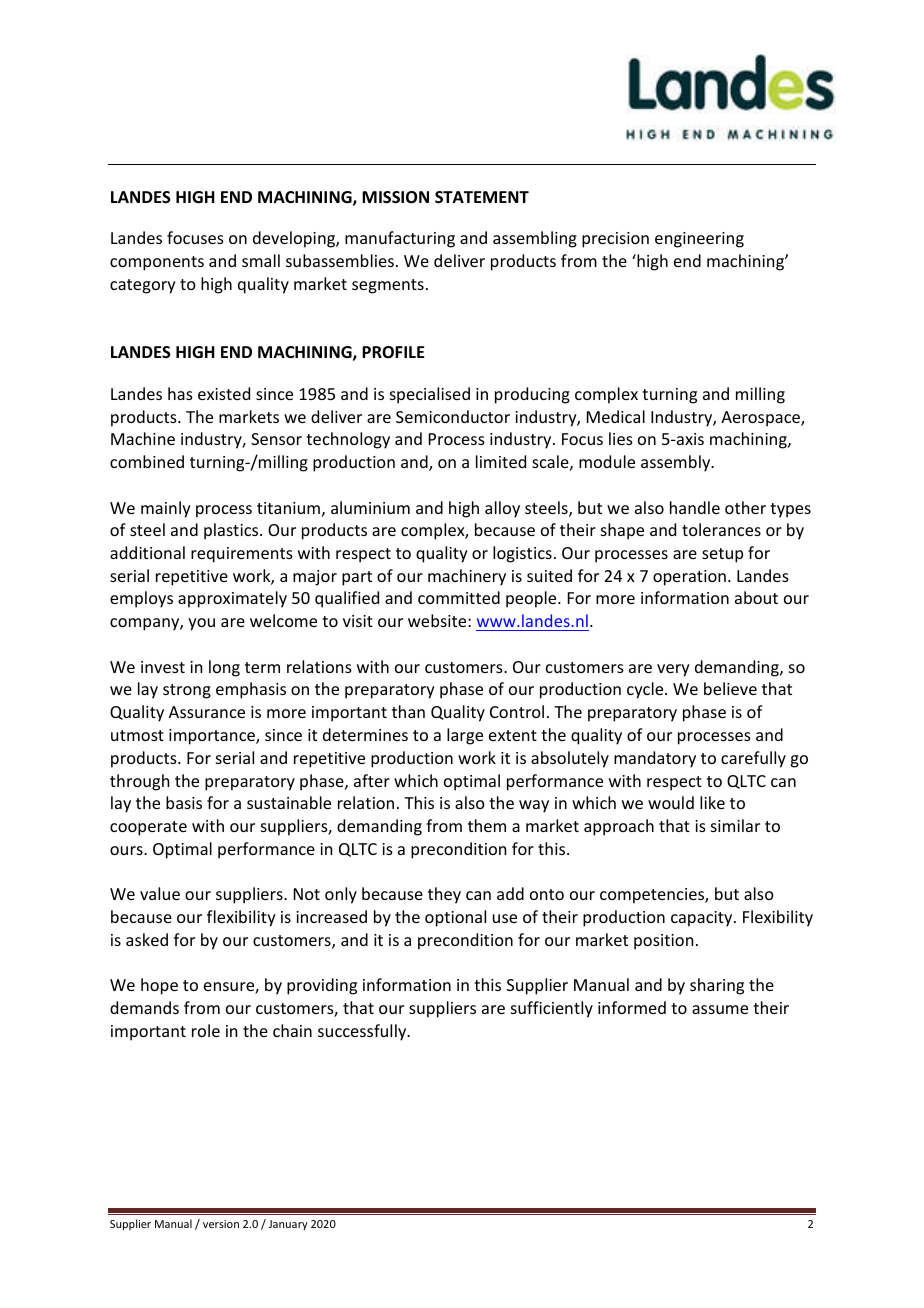  What do you see at coordinates (730, 688) in the screenshot?
I see `believe` at bounding box center [730, 688].
